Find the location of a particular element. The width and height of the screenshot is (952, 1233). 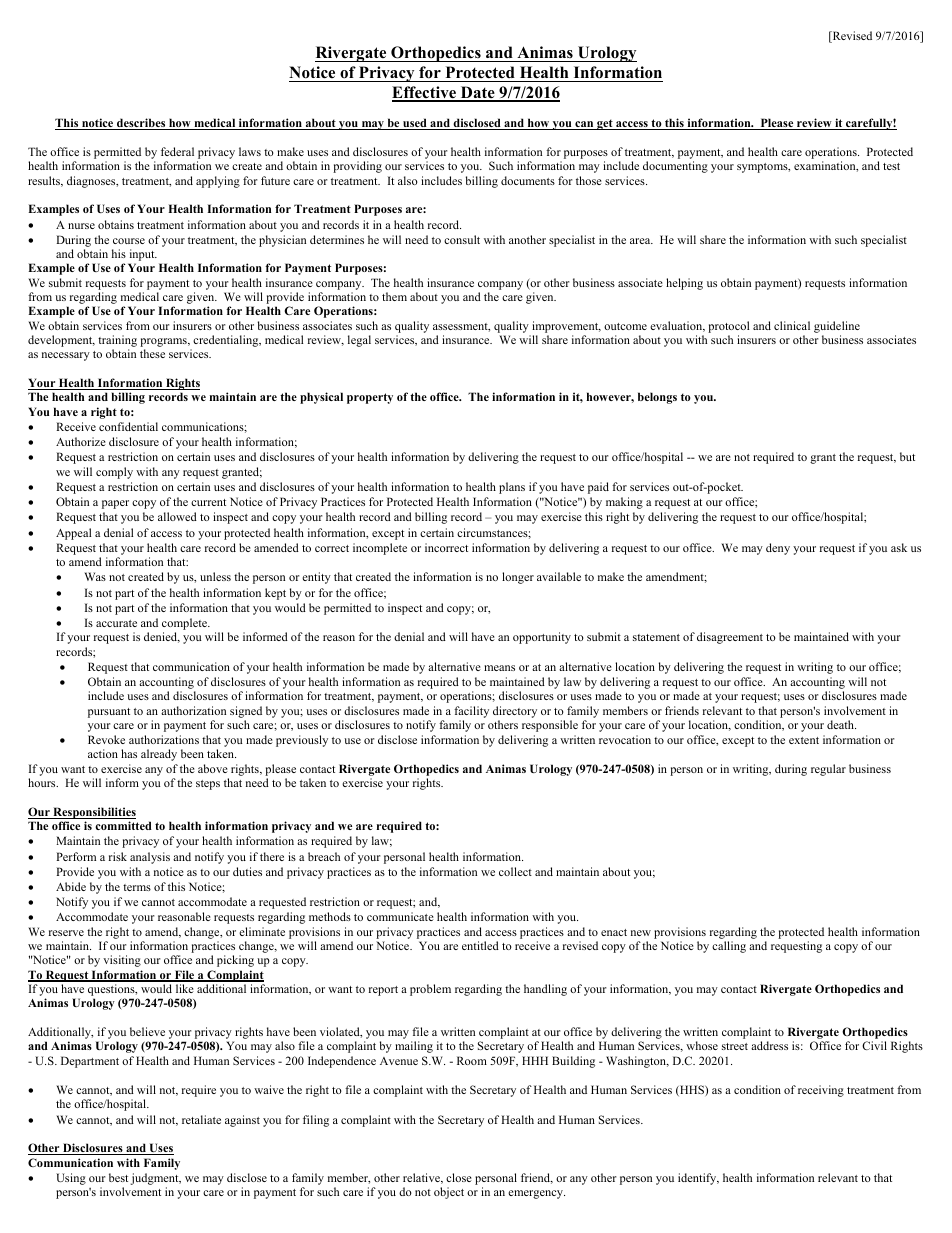

plans is located at coordinates (512, 488).
